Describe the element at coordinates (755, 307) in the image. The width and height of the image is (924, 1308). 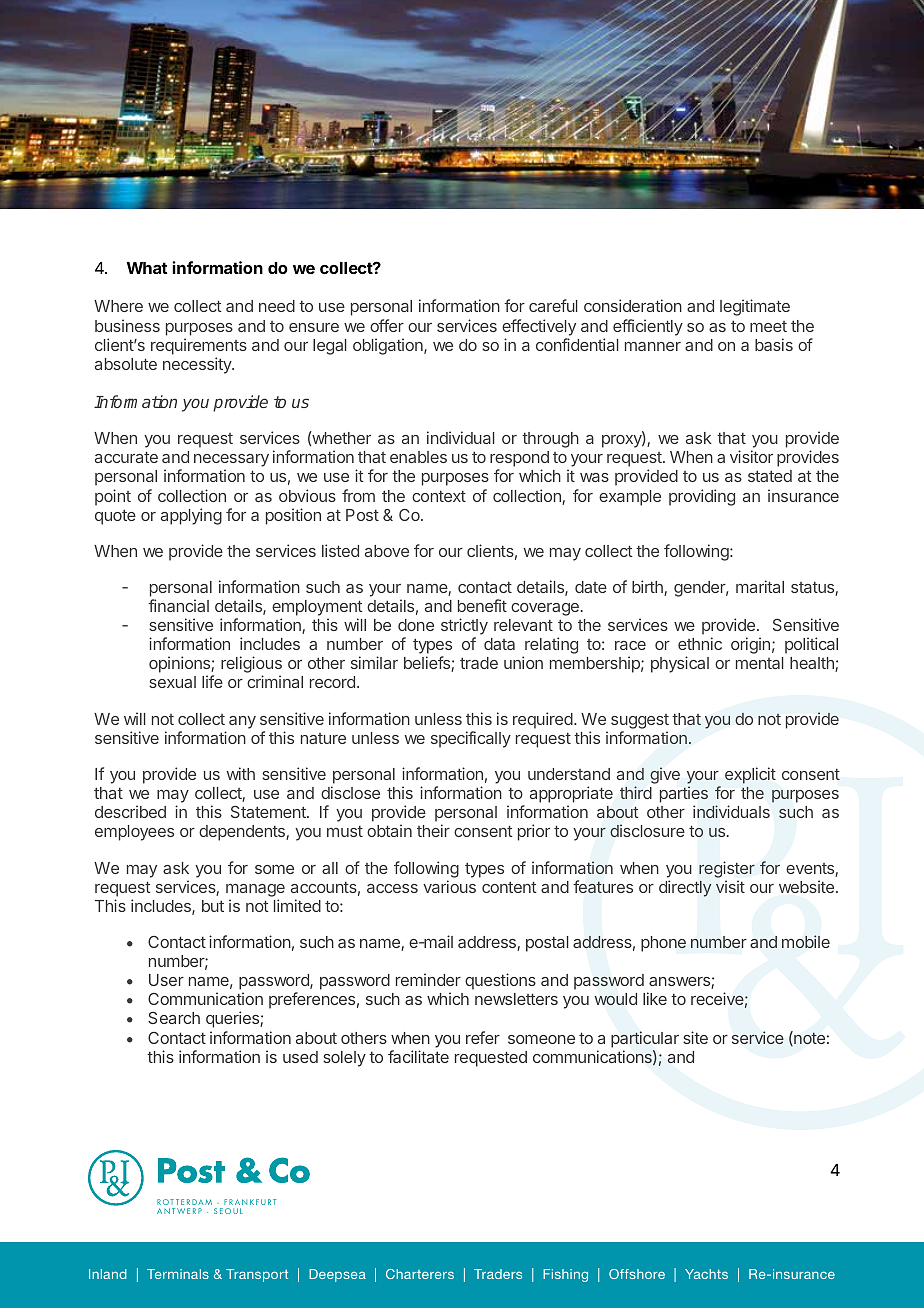
I see `legitimate` at that location.
